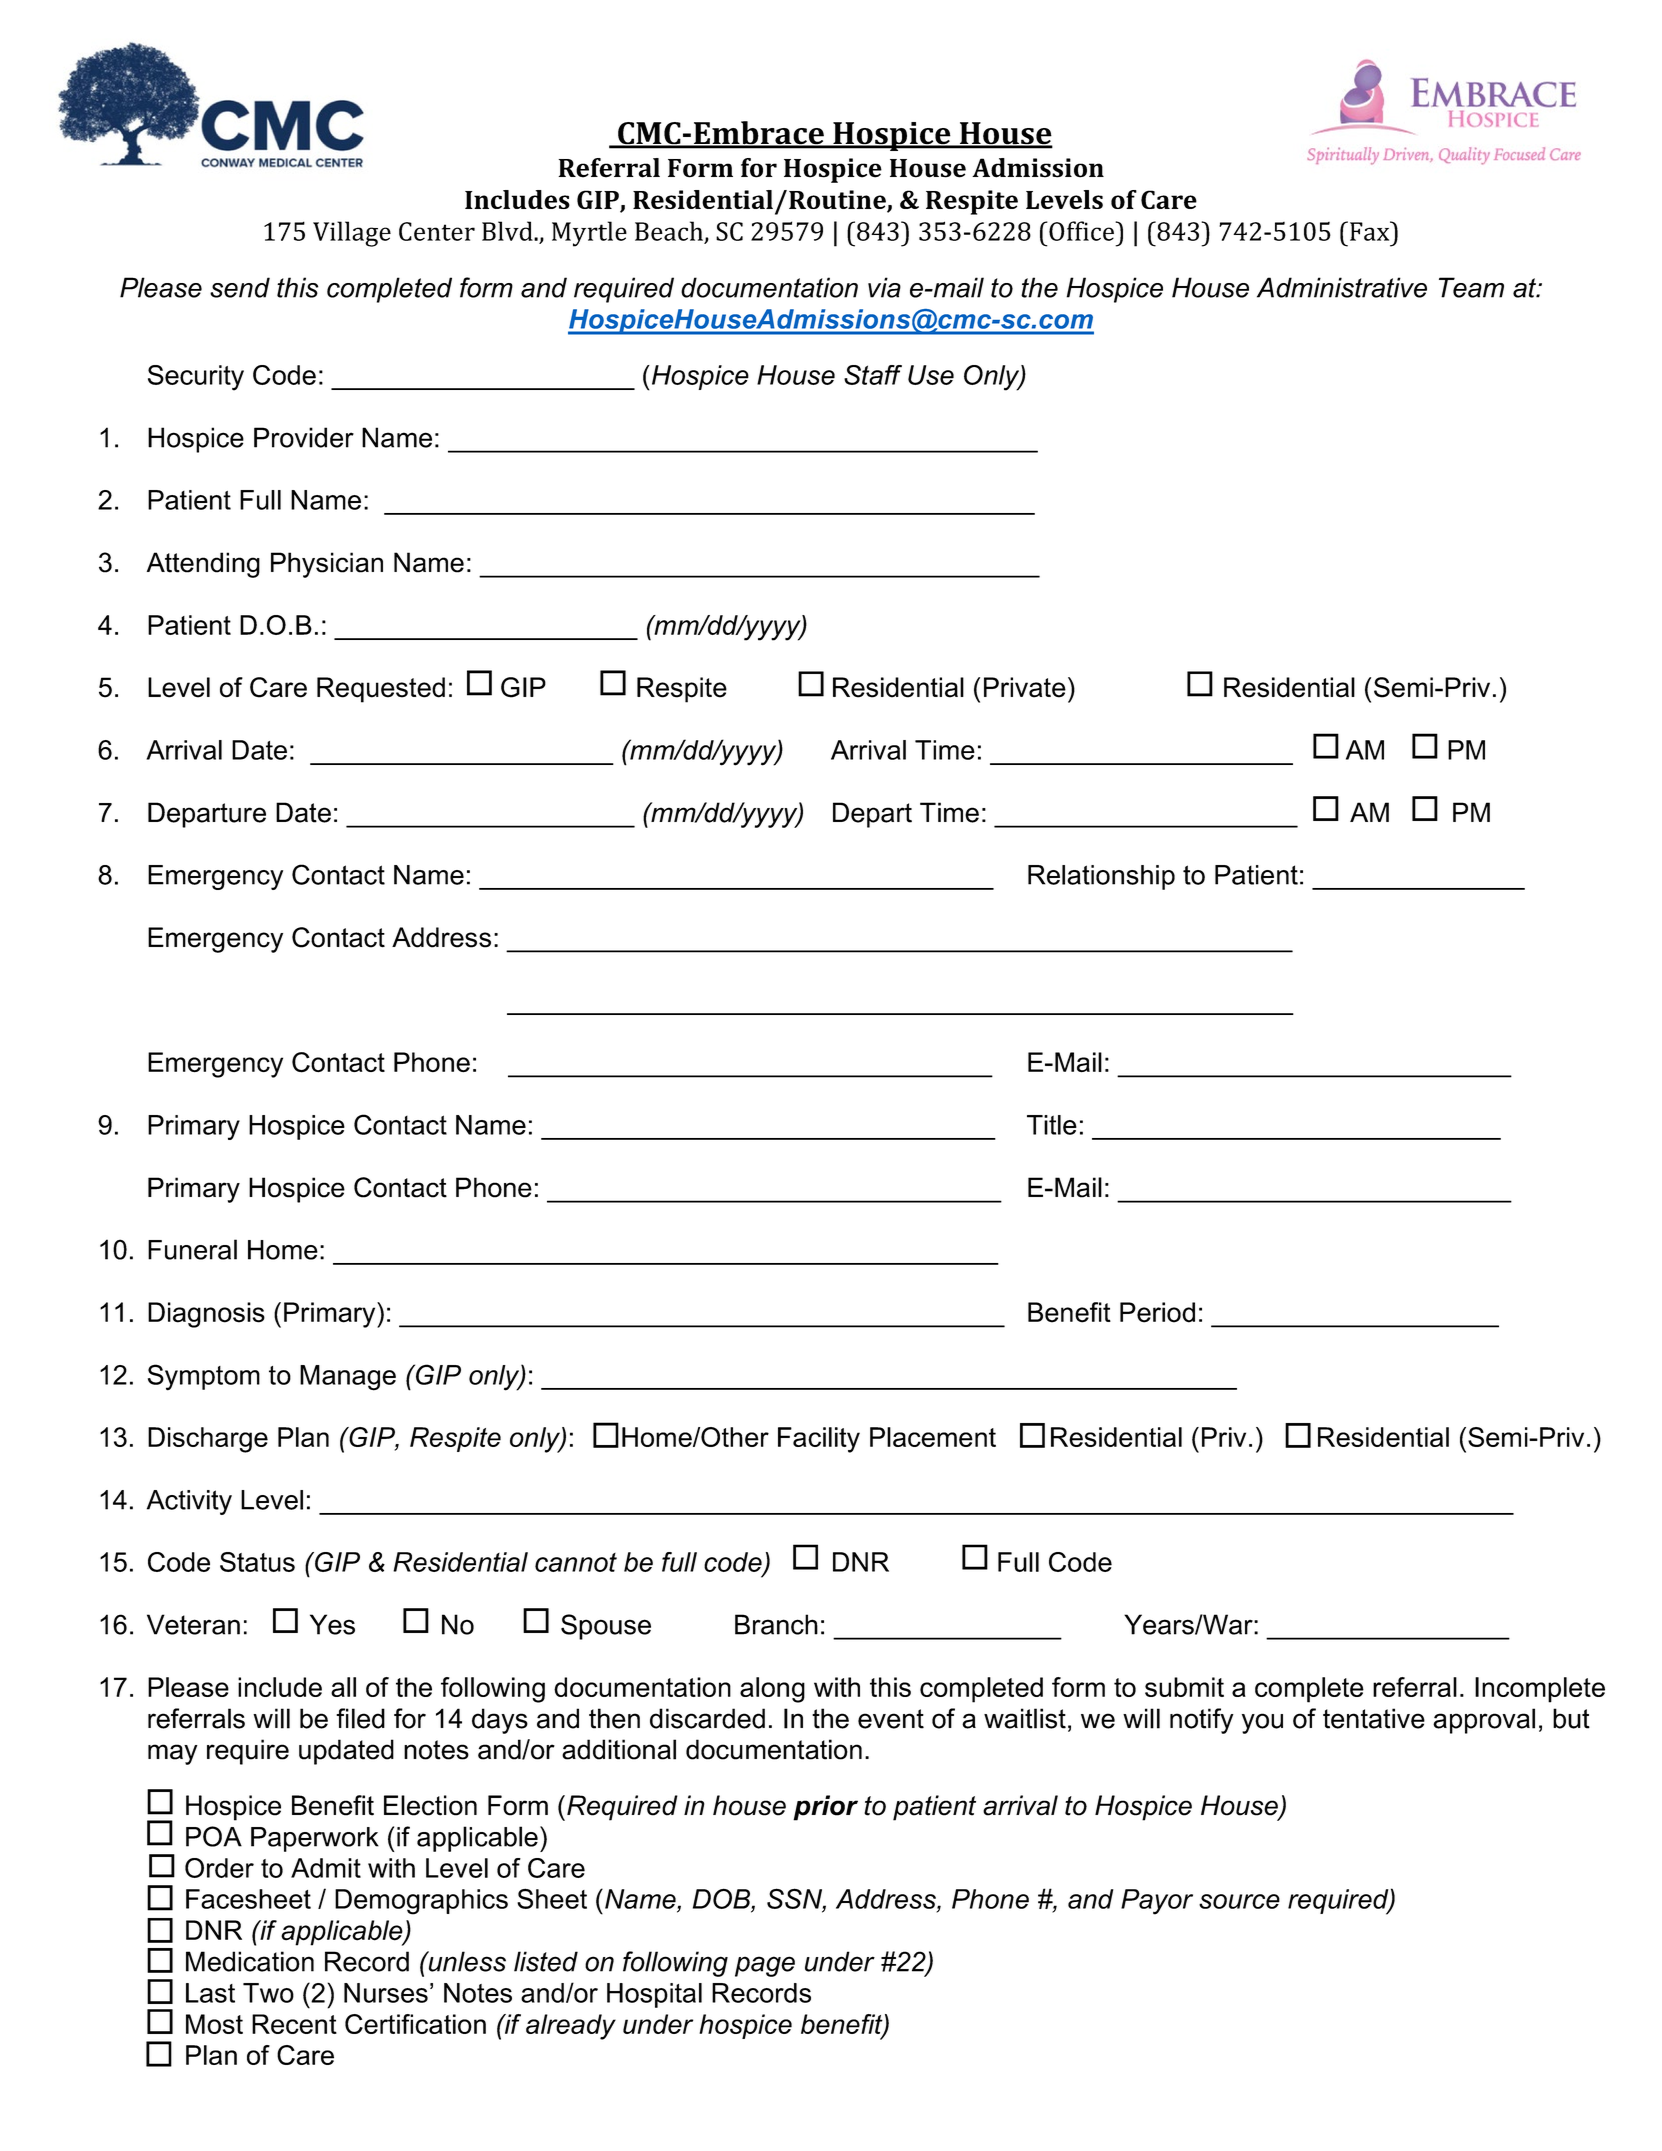 The image size is (1662, 2151). Describe the element at coordinates (1157, 1312) in the screenshot. I see `Period` at that location.
